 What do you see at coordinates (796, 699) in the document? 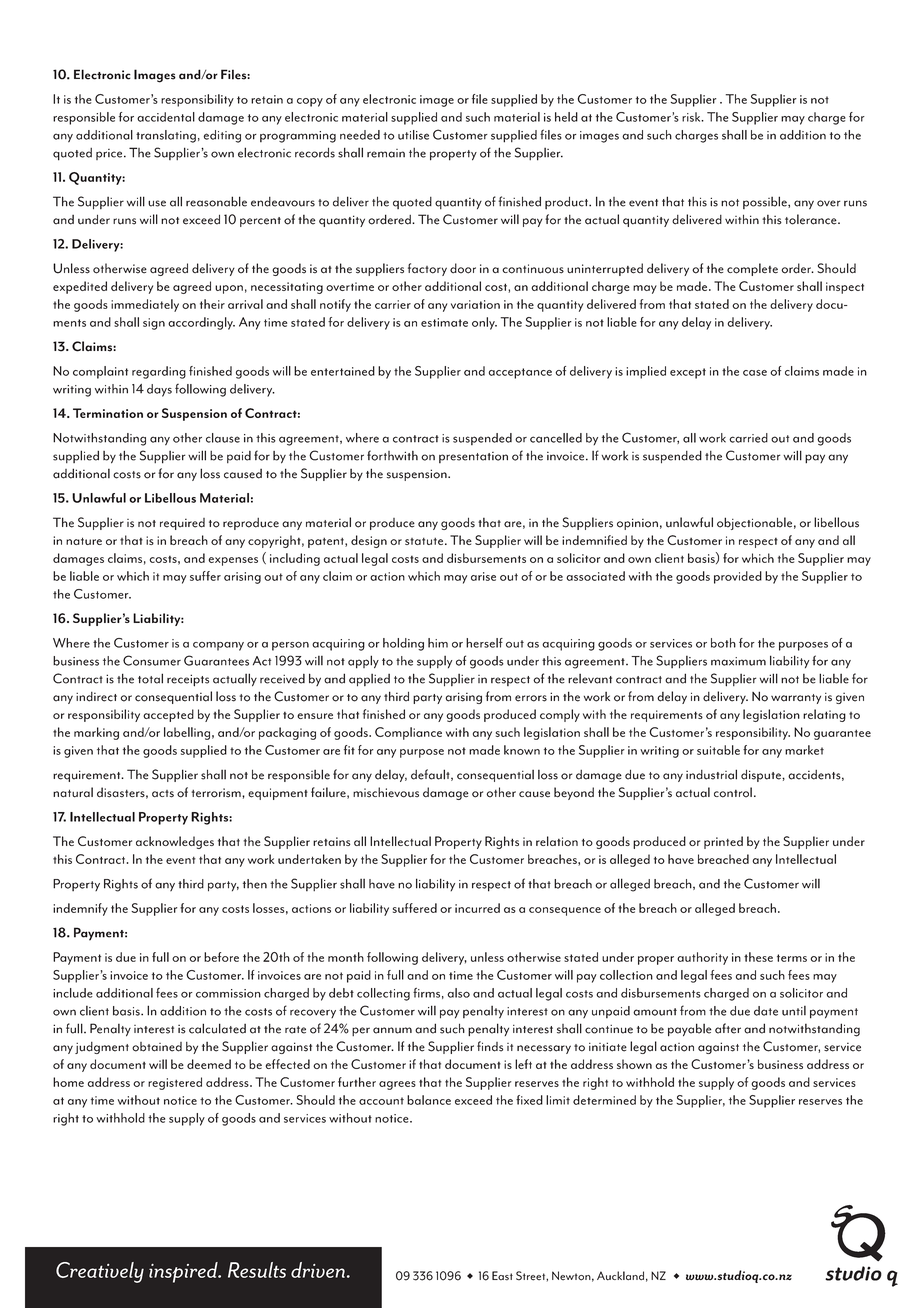
I see `warranty` at bounding box center [796, 699].
